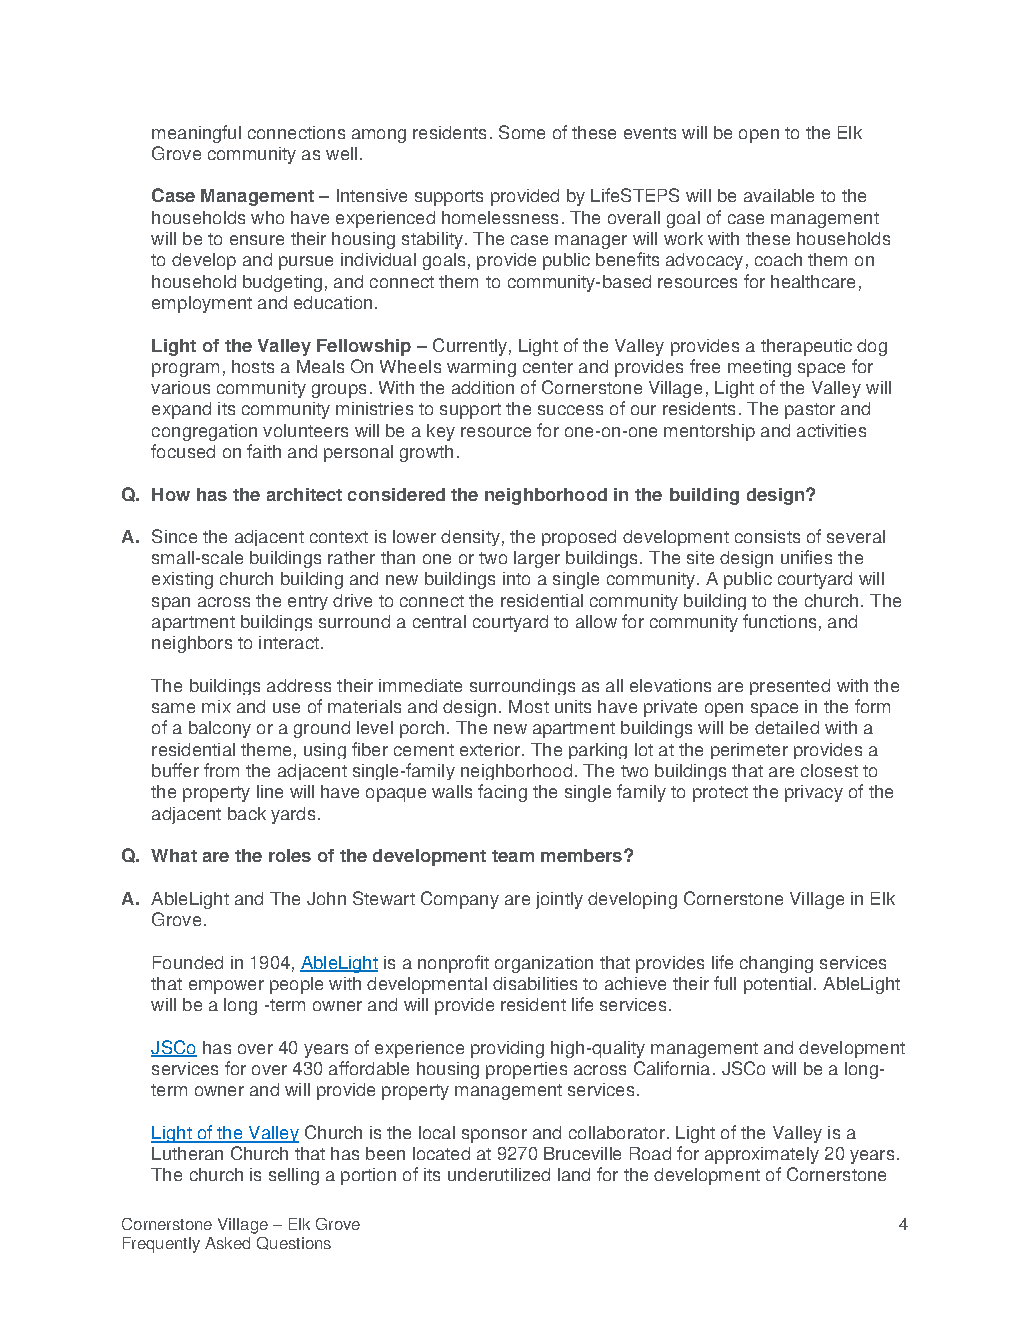  I want to click on empower, so click(226, 987).
